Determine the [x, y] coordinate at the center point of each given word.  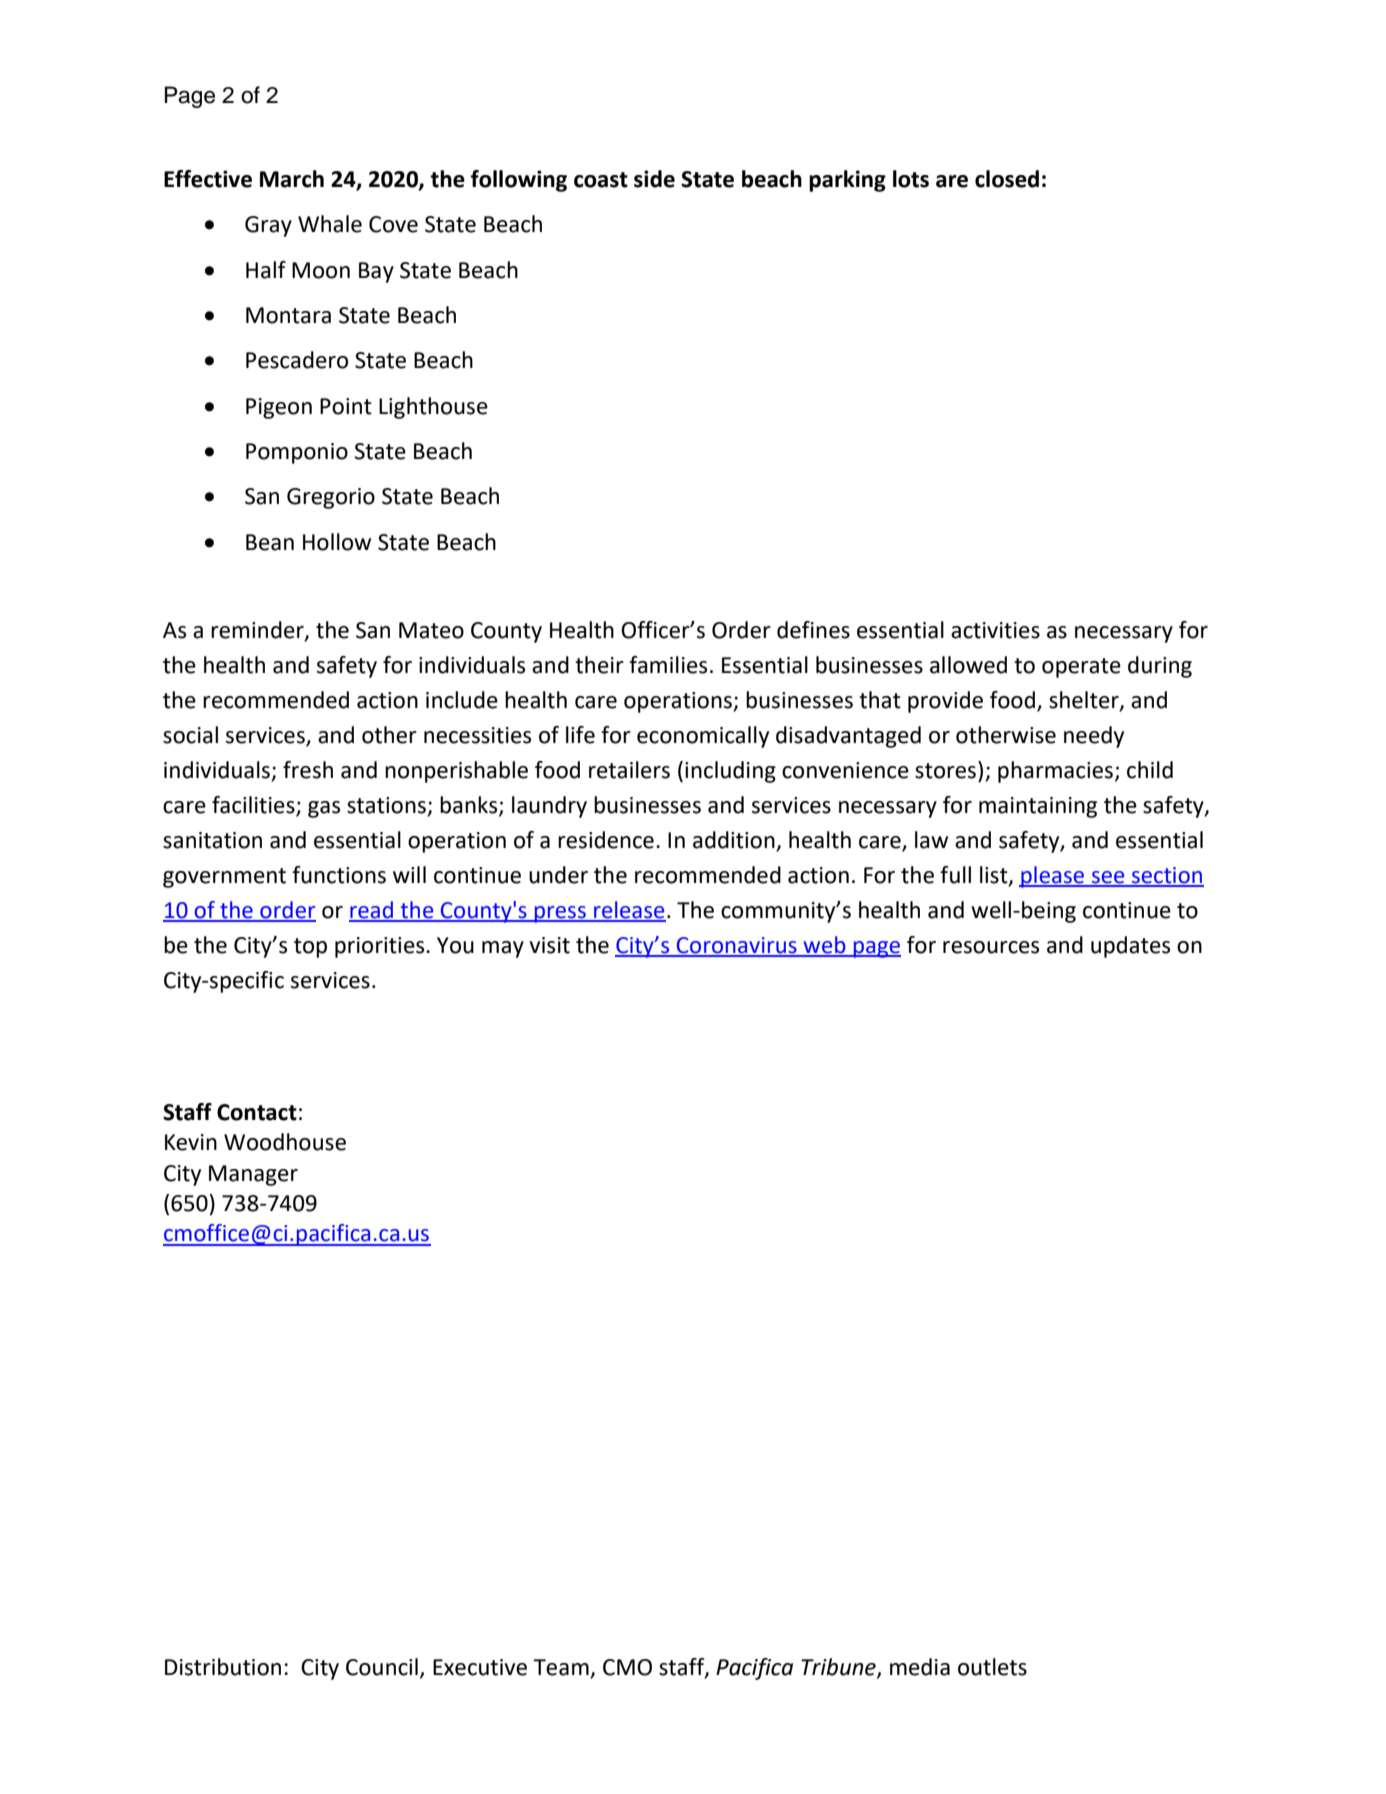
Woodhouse [285, 1142]
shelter [1085, 700]
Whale [330, 224]
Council [382, 1667]
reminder [258, 630]
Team [562, 1668]
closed [1007, 179]
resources [991, 947]
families [668, 665]
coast [601, 180]
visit [550, 945]
